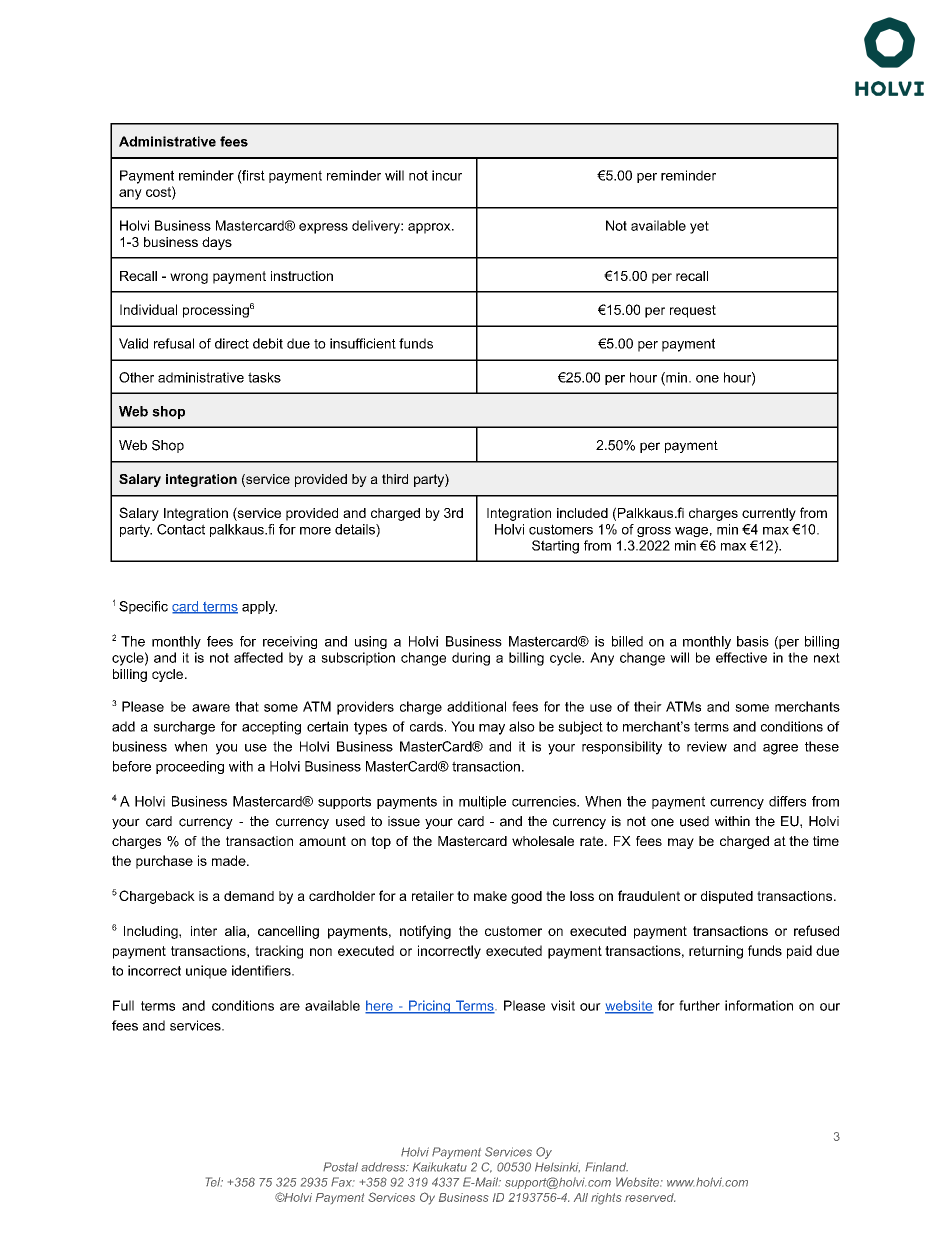 The height and width of the document is (1233, 952). What do you see at coordinates (264, 377) in the document?
I see `tasks` at bounding box center [264, 377].
